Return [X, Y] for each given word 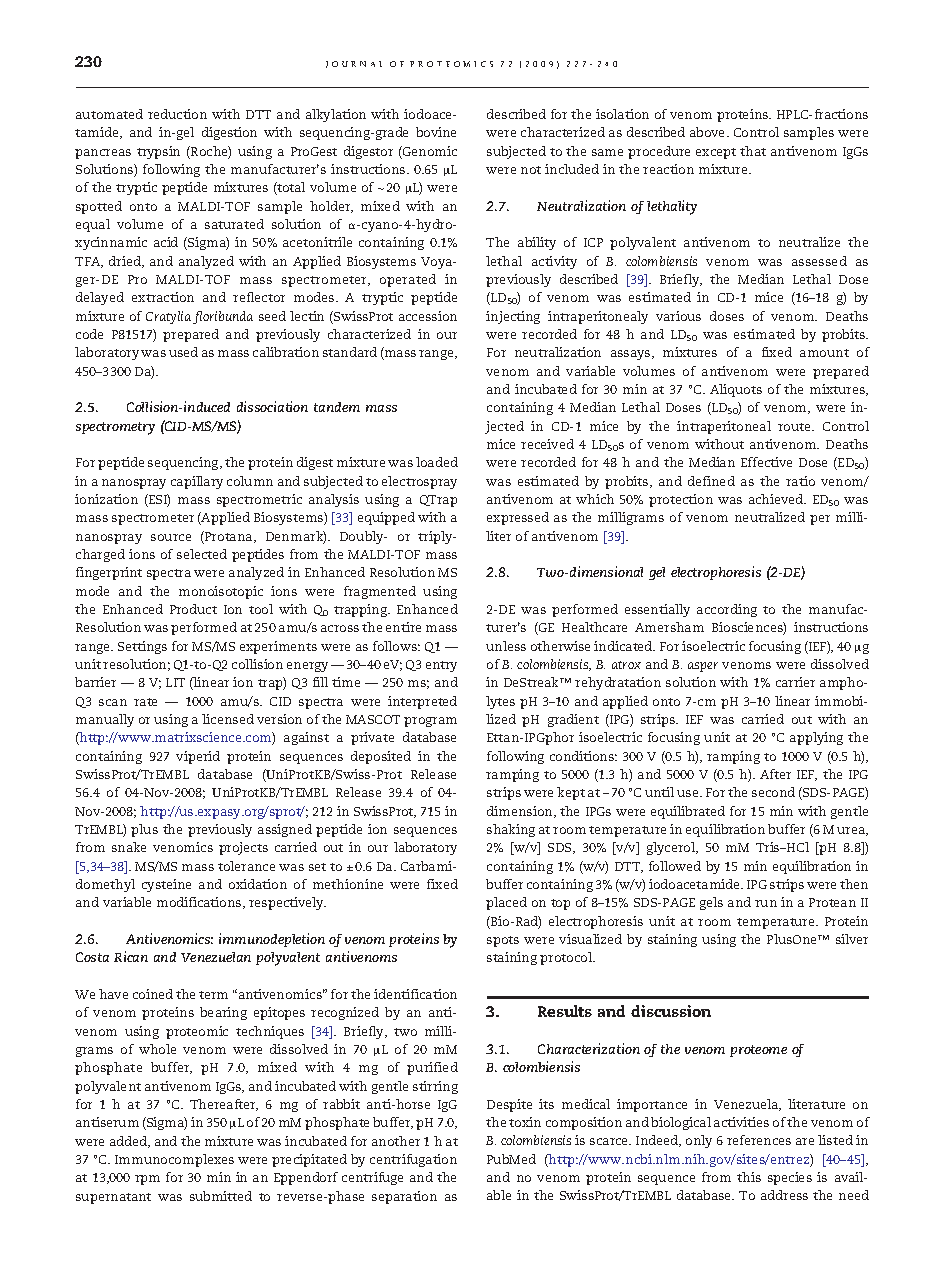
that [753, 151]
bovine [436, 132]
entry [441, 666]
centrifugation [413, 1160]
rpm [147, 1180]
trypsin [158, 152]
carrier [795, 682]
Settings [142, 647]
